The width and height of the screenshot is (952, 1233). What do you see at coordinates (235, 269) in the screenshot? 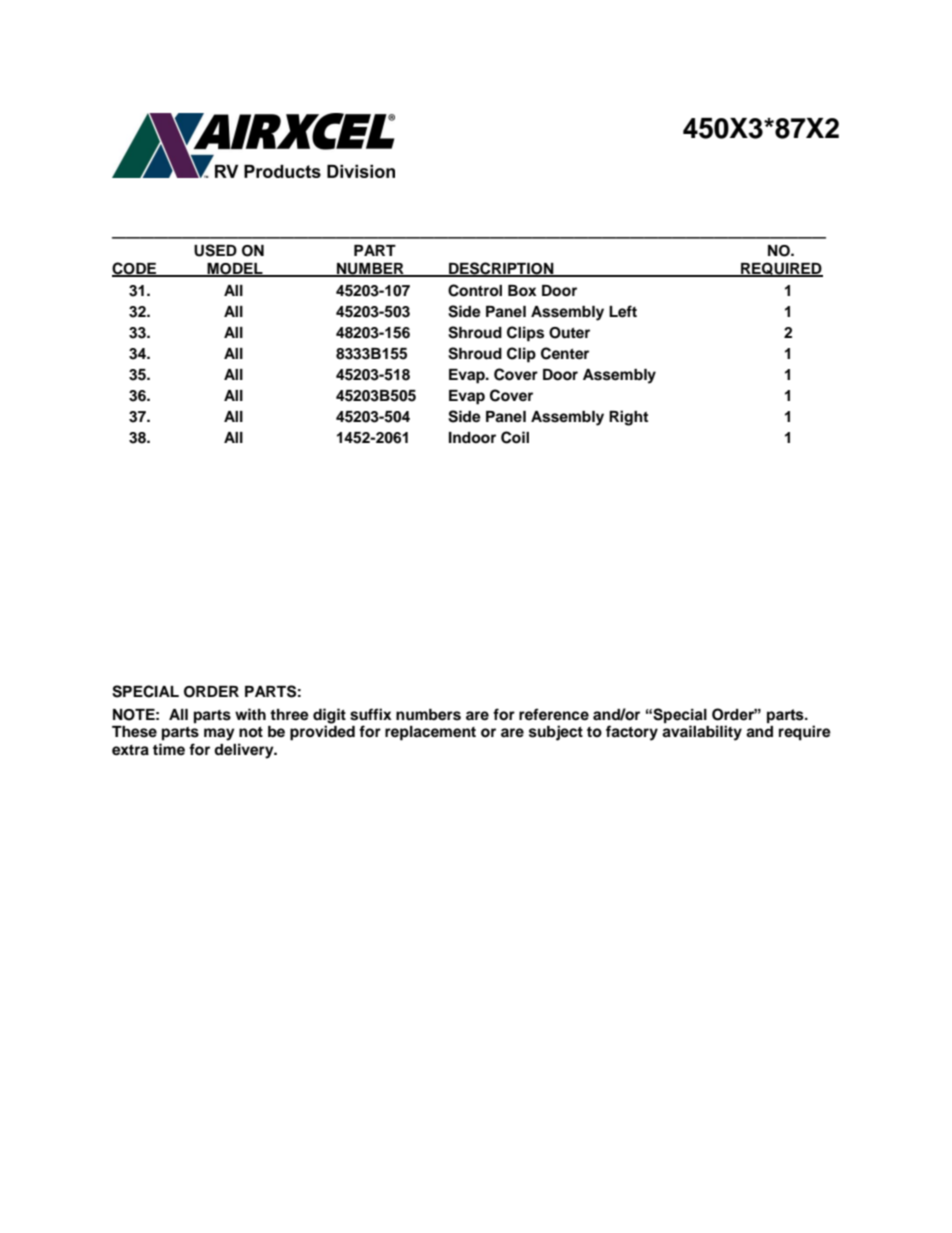
I see `MODEL` at bounding box center [235, 269].
